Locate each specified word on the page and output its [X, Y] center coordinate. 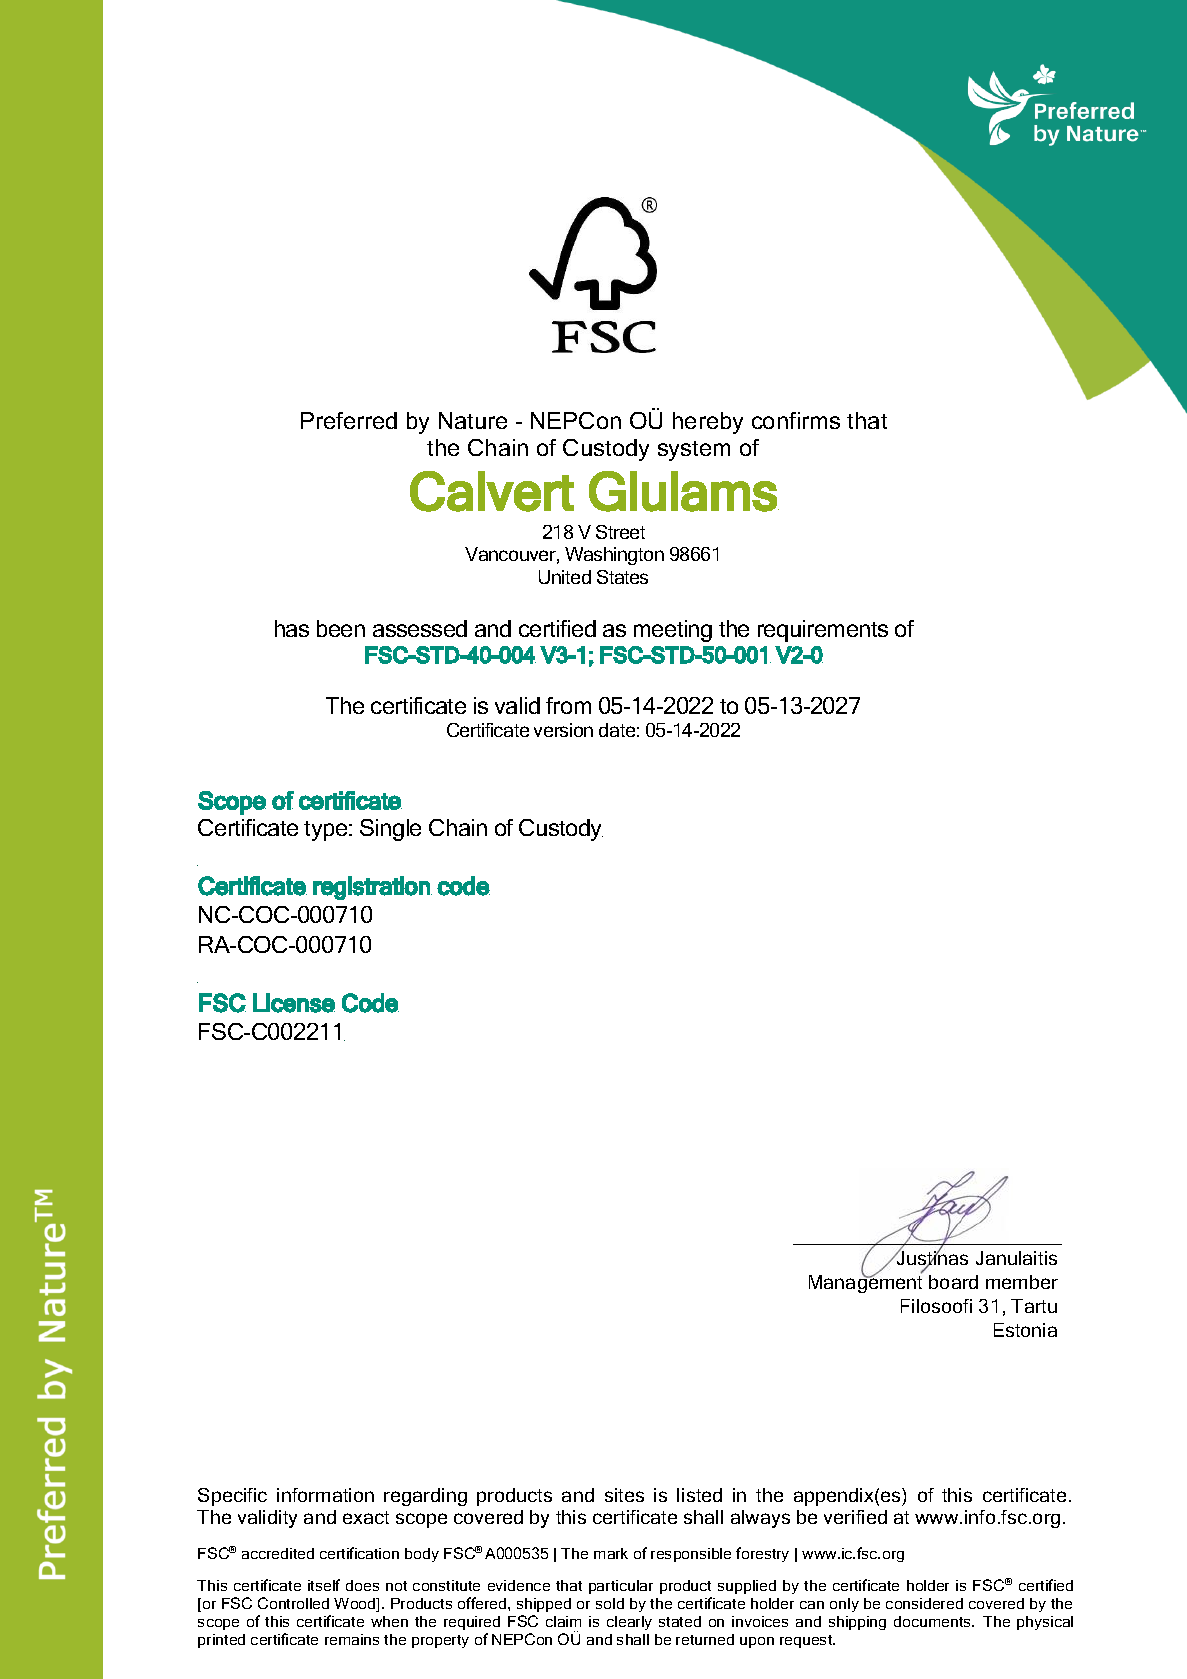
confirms [796, 420]
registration [372, 888]
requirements [823, 631]
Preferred [349, 420]
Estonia [1025, 1330]
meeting [673, 631]
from [568, 705]
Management [865, 1283]
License [294, 1003]
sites [624, 1495]
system [694, 451]
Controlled [293, 1603]
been [341, 628]
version [563, 730]
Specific [232, 1497]
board [953, 1282]
